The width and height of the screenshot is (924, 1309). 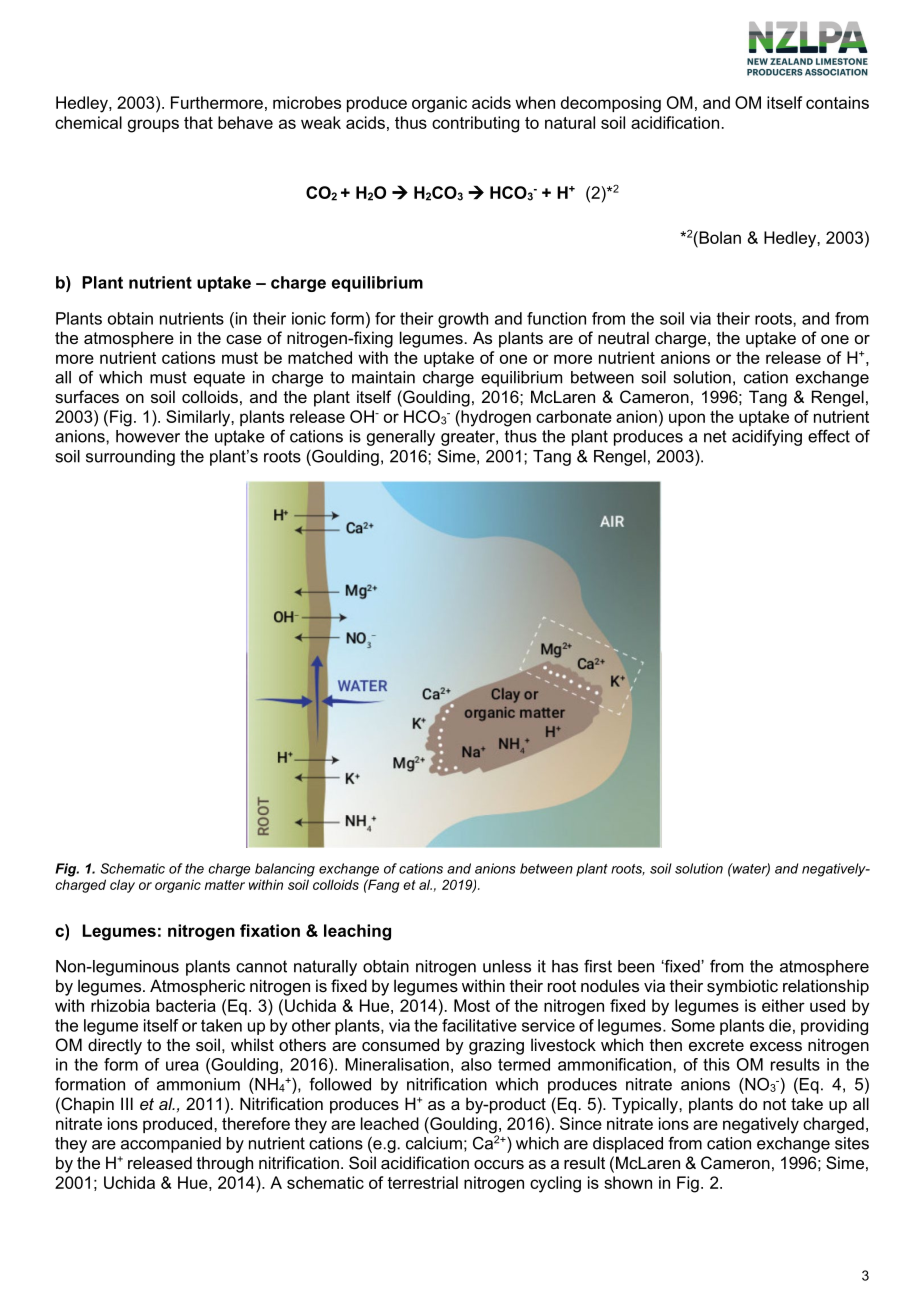 I want to click on occurs, so click(x=499, y=1164).
